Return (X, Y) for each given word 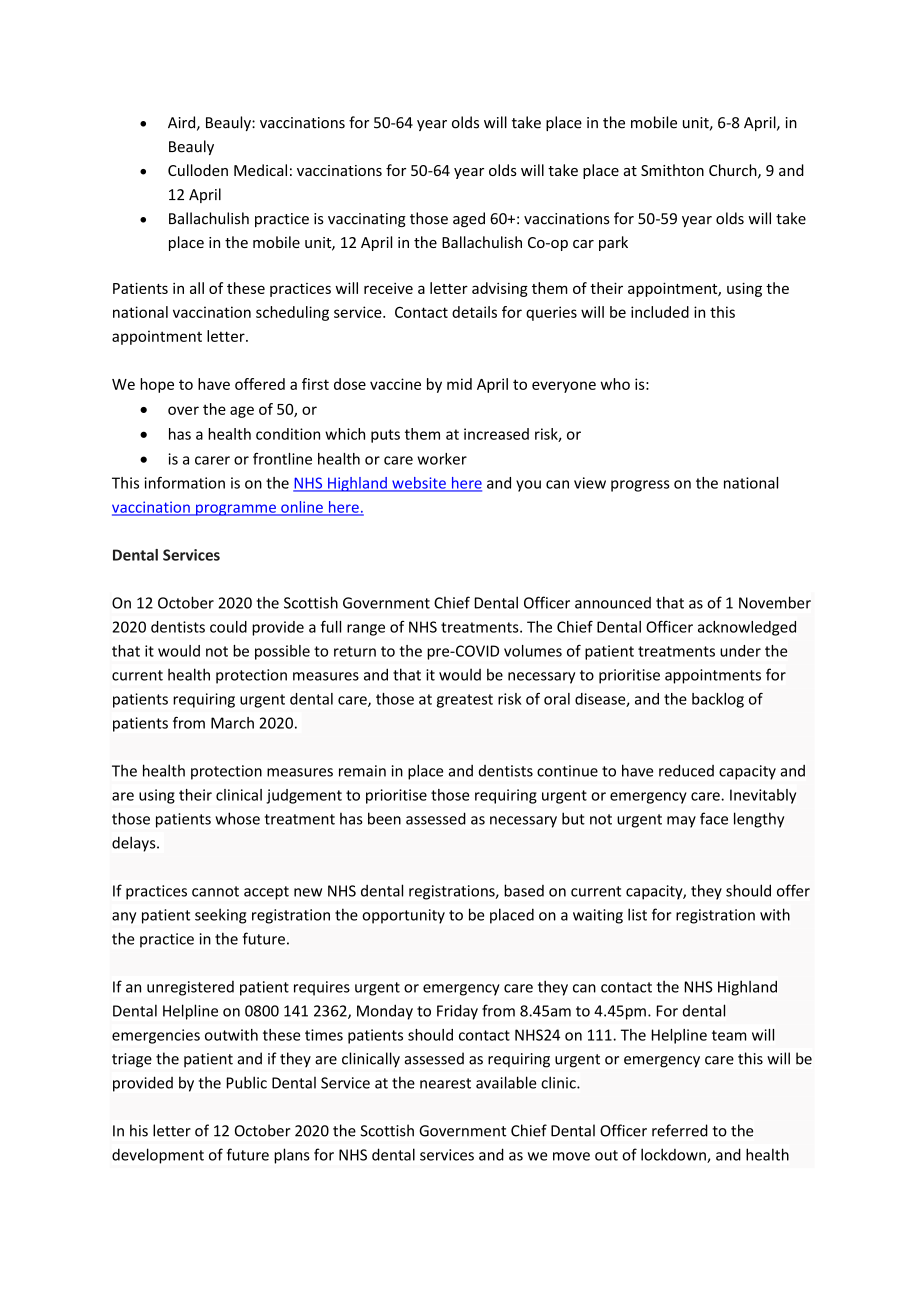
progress (640, 486)
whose (237, 818)
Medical (260, 170)
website (419, 484)
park (613, 243)
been (384, 818)
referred (680, 1130)
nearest (445, 1083)
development (158, 1156)
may (681, 822)
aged (469, 219)
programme (236, 510)
